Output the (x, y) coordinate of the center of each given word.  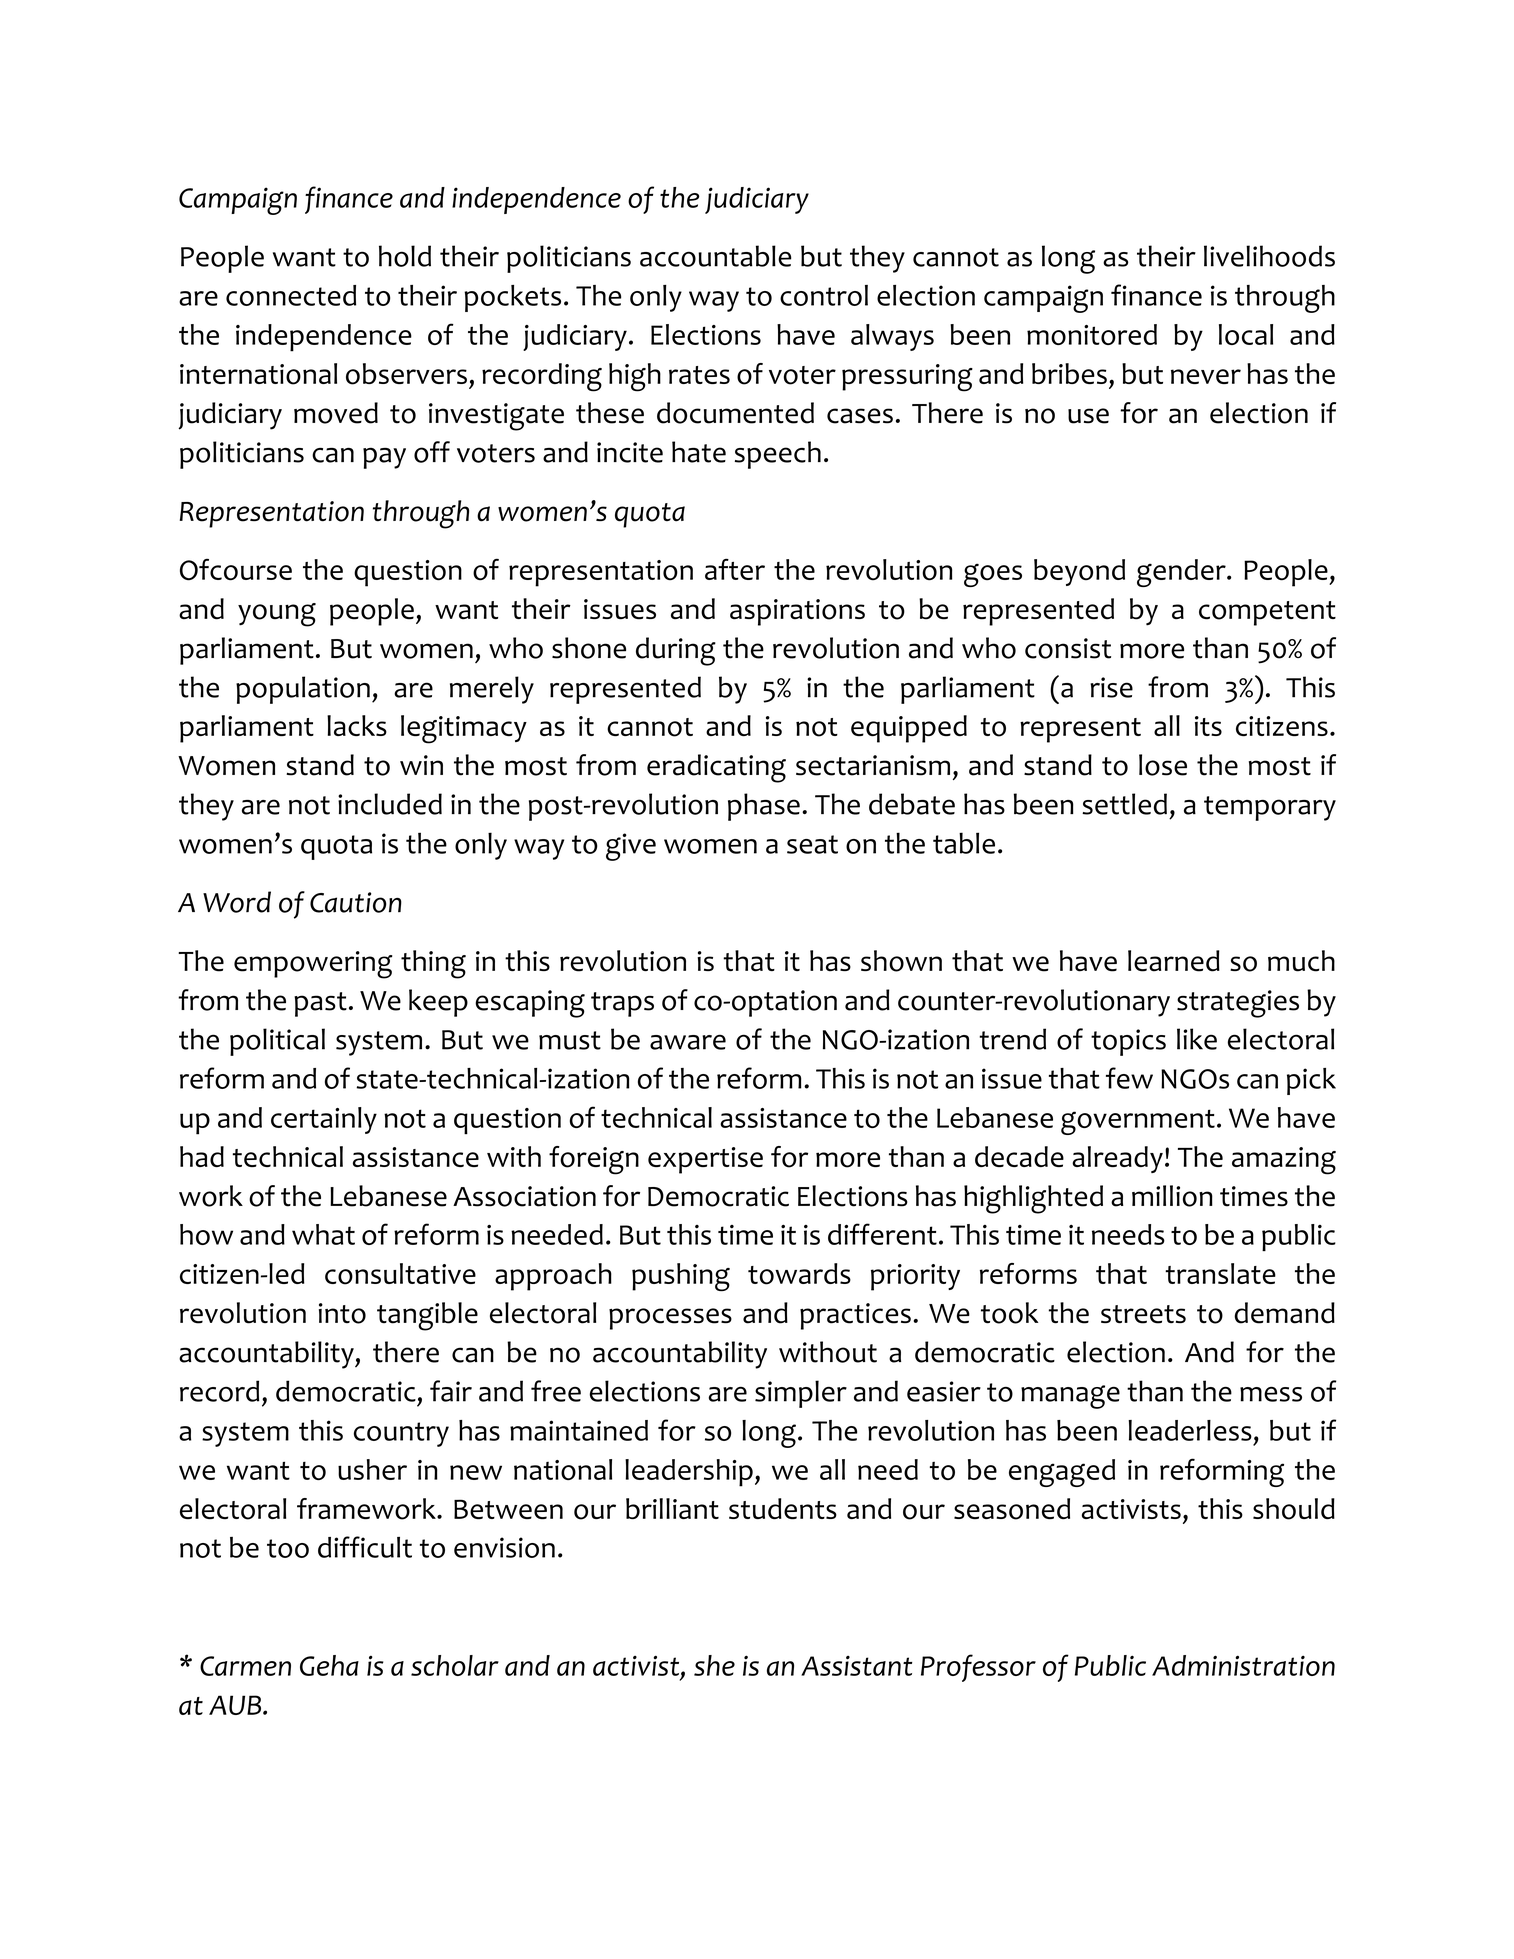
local (1246, 334)
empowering (313, 965)
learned (1174, 961)
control (824, 295)
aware (688, 1042)
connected (291, 295)
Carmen (245, 1666)
